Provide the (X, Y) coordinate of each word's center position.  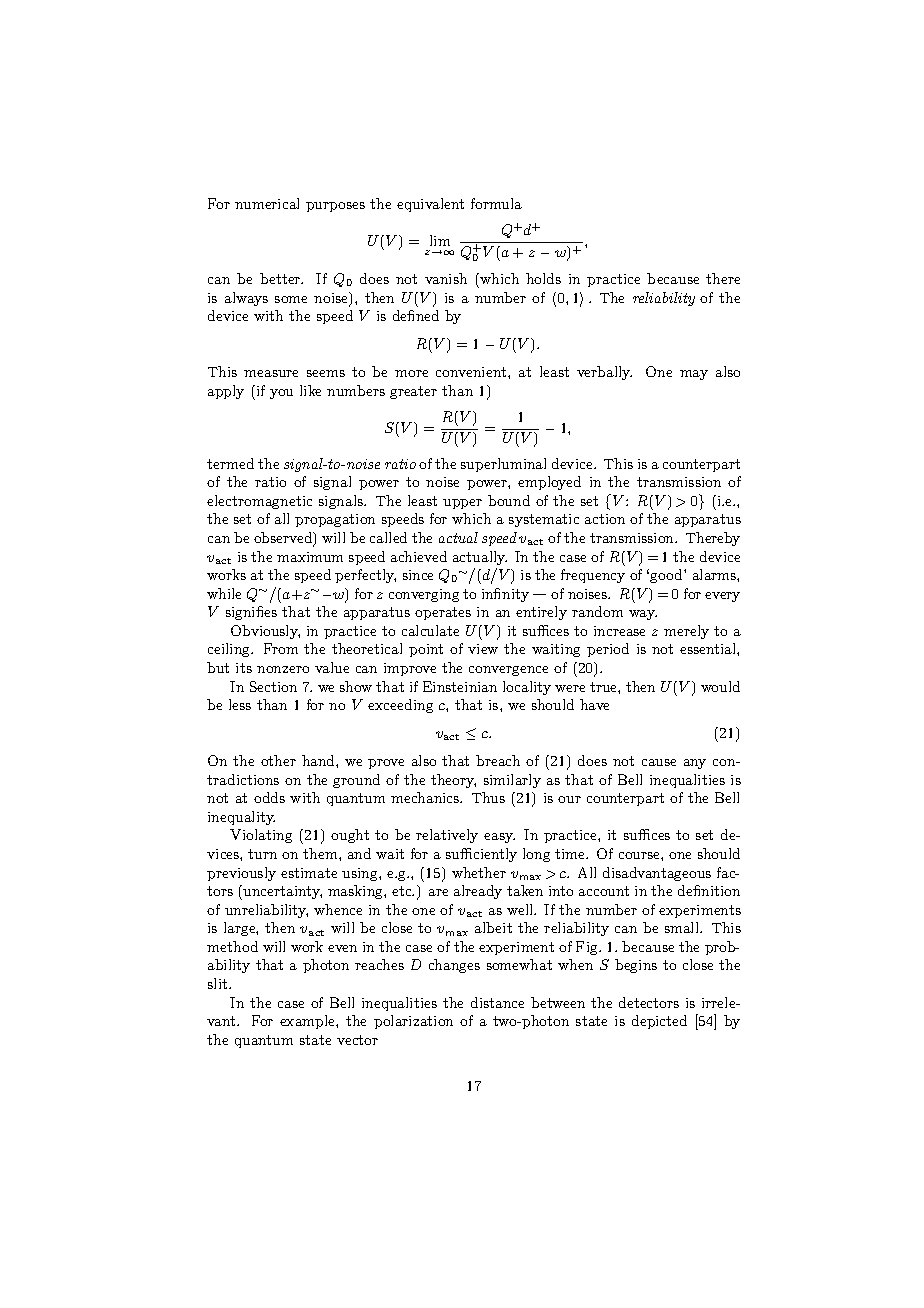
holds (543, 278)
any (695, 764)
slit (219, 983)
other (278, 760)
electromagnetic (259, 502)
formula (496, 203)
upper (462, 504)
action (605, 519)
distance (497, 1002)
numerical (267, 203)
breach (498, 760)
